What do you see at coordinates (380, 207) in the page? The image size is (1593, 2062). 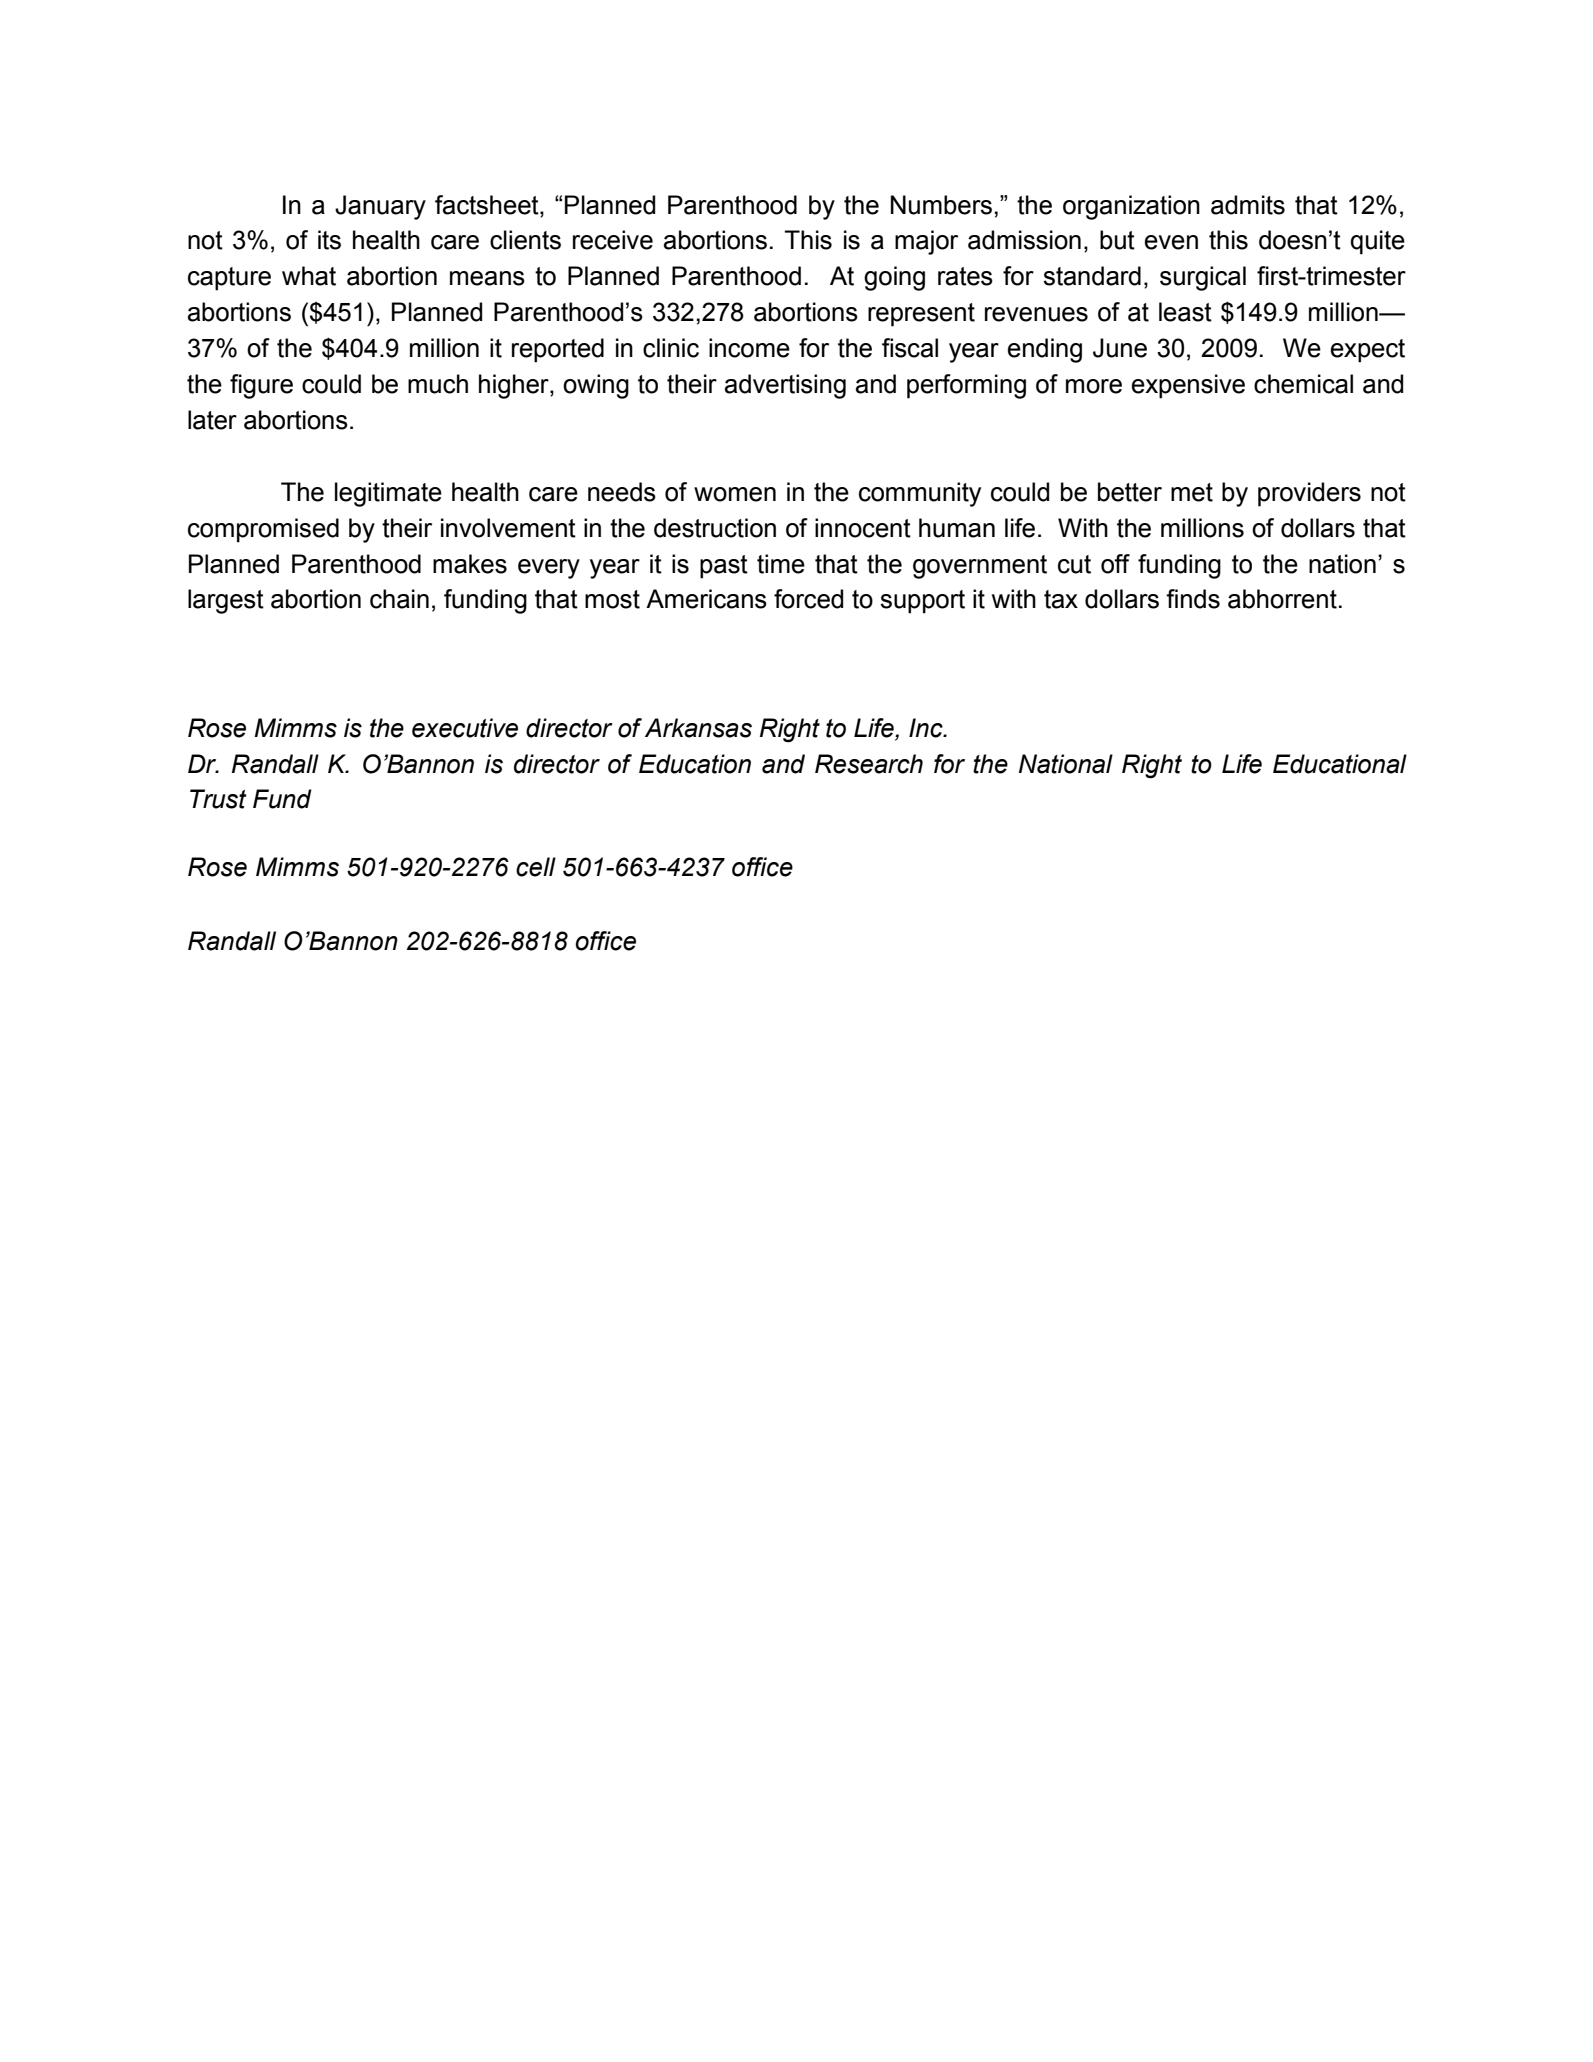 I see `January` at bounding box center [380, 207].
